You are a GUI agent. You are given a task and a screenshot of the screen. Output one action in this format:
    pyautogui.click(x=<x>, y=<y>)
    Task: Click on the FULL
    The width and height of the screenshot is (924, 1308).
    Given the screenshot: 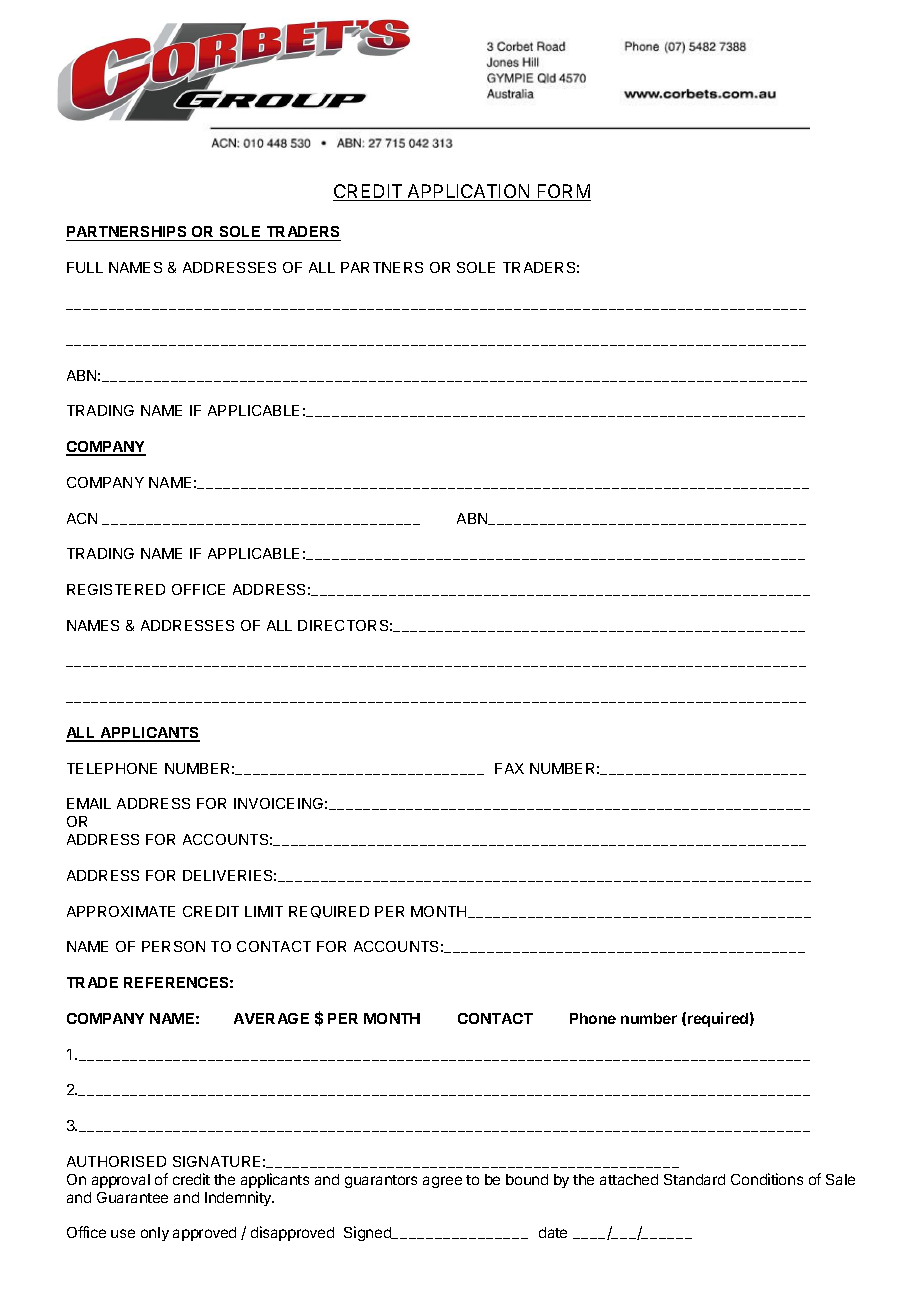 What is the action you would take?
    pyautogui.click(x=85, y=267)
